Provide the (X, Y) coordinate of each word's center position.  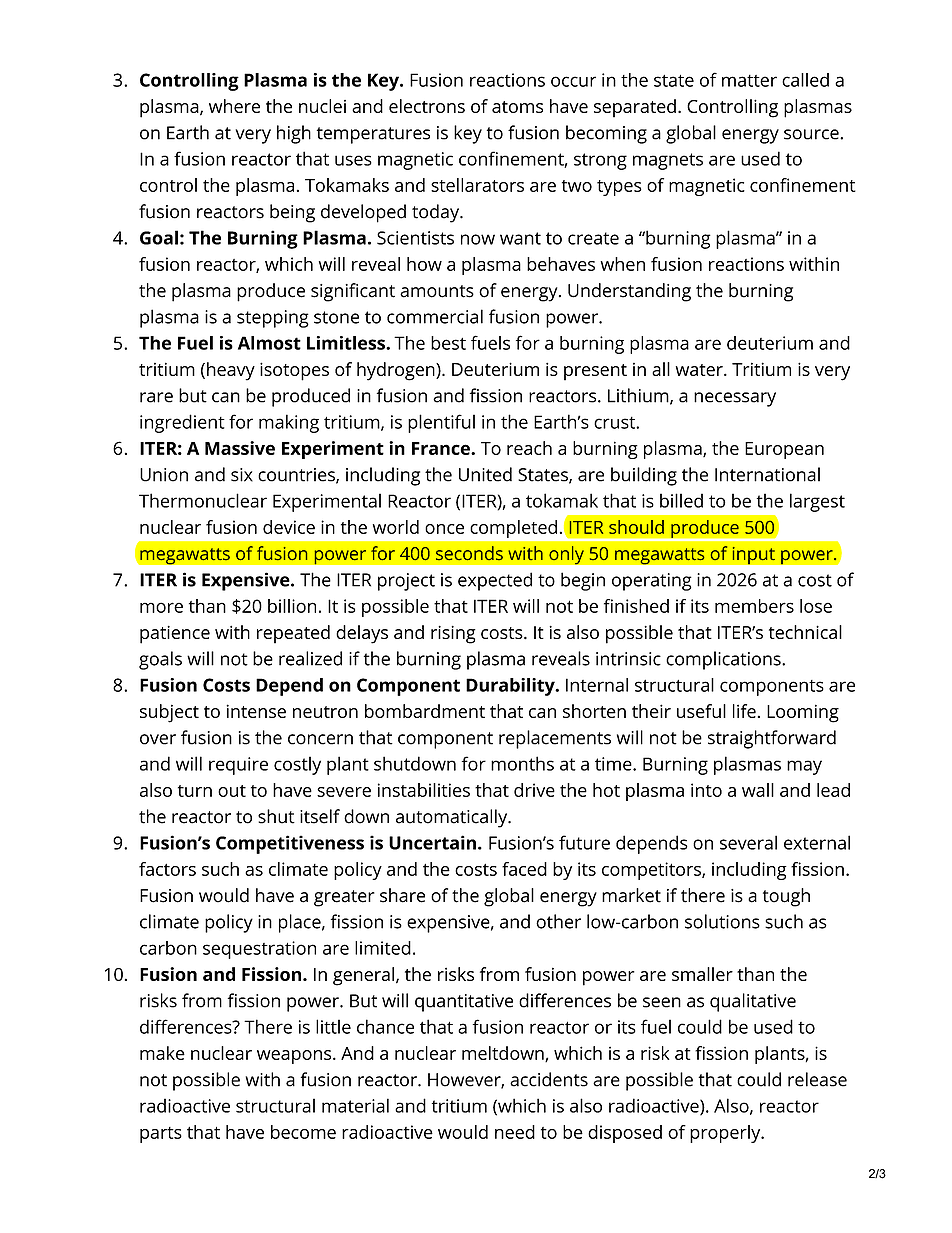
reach (529, 448)
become (303, 1132)
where (234, 106)
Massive (240, 448)
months (522, 763)
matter (749, 81)
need (515, 1132)
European (784, 450)
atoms (517, 107)
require (238, 766)
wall (758, 790)
